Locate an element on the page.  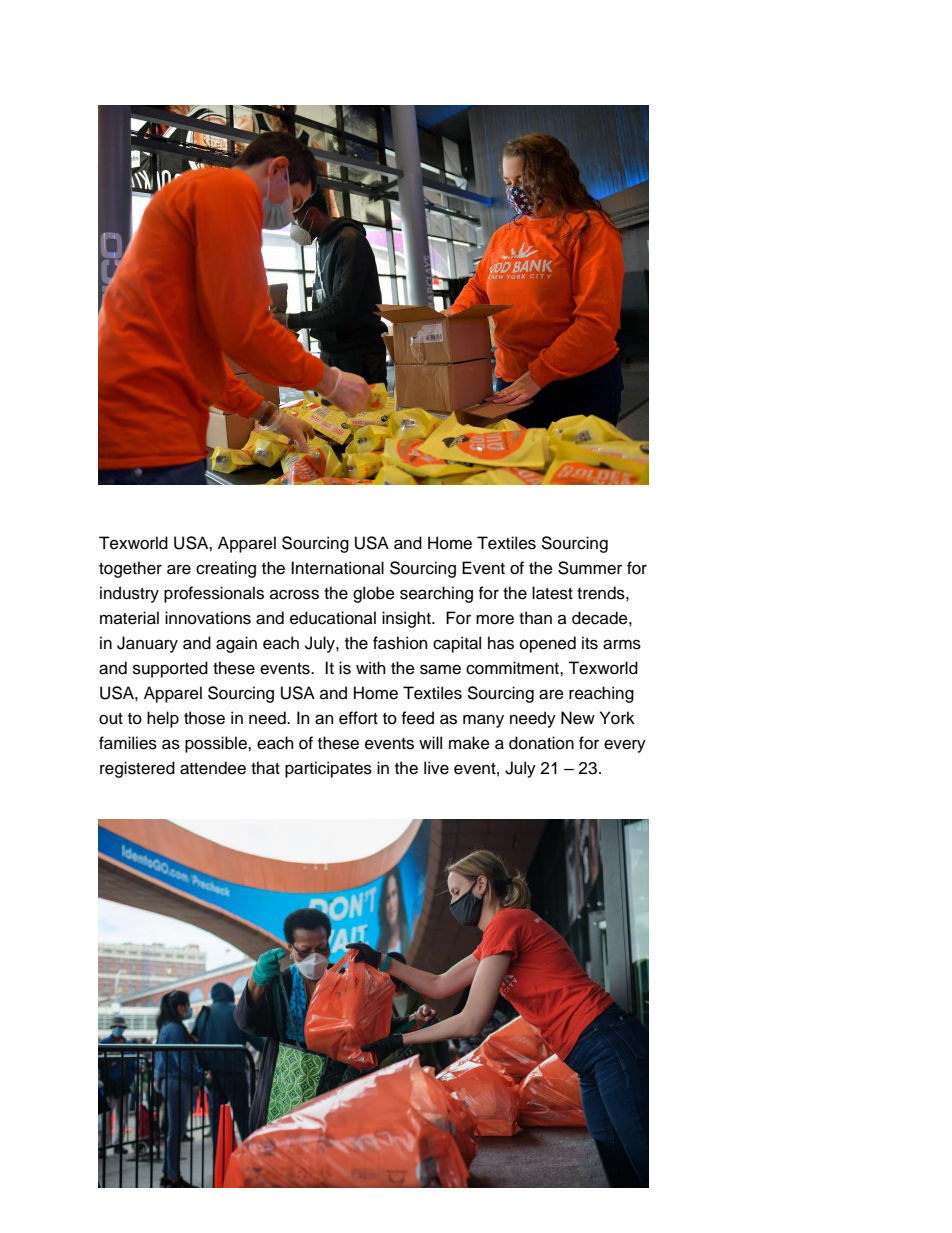
Summer is located at coordinates (590, 568).
